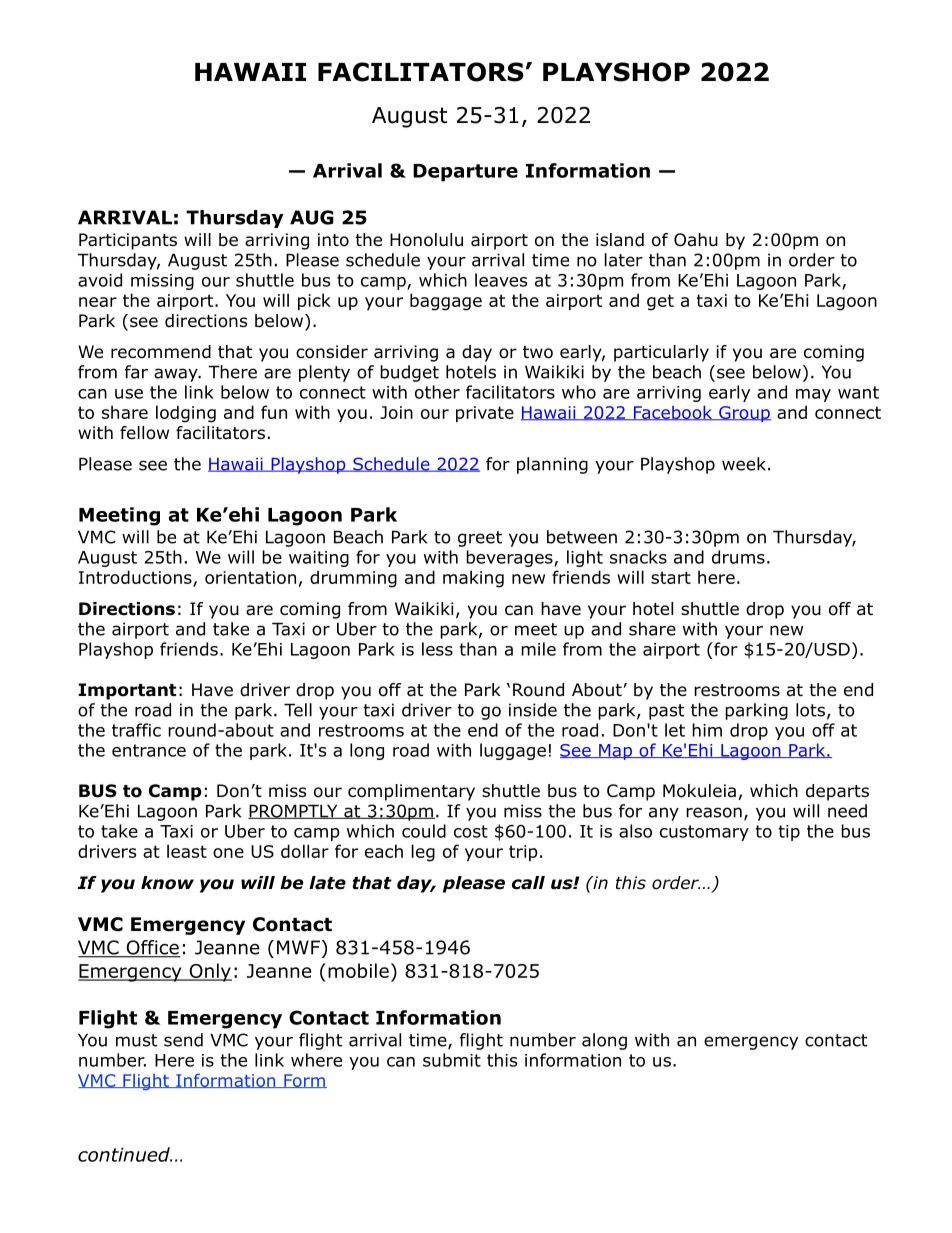 The image size is (952, 1233). What do you see at coordinates (452, 1060) in the document?
I see `submit` at bounding box center [452, 1060].
